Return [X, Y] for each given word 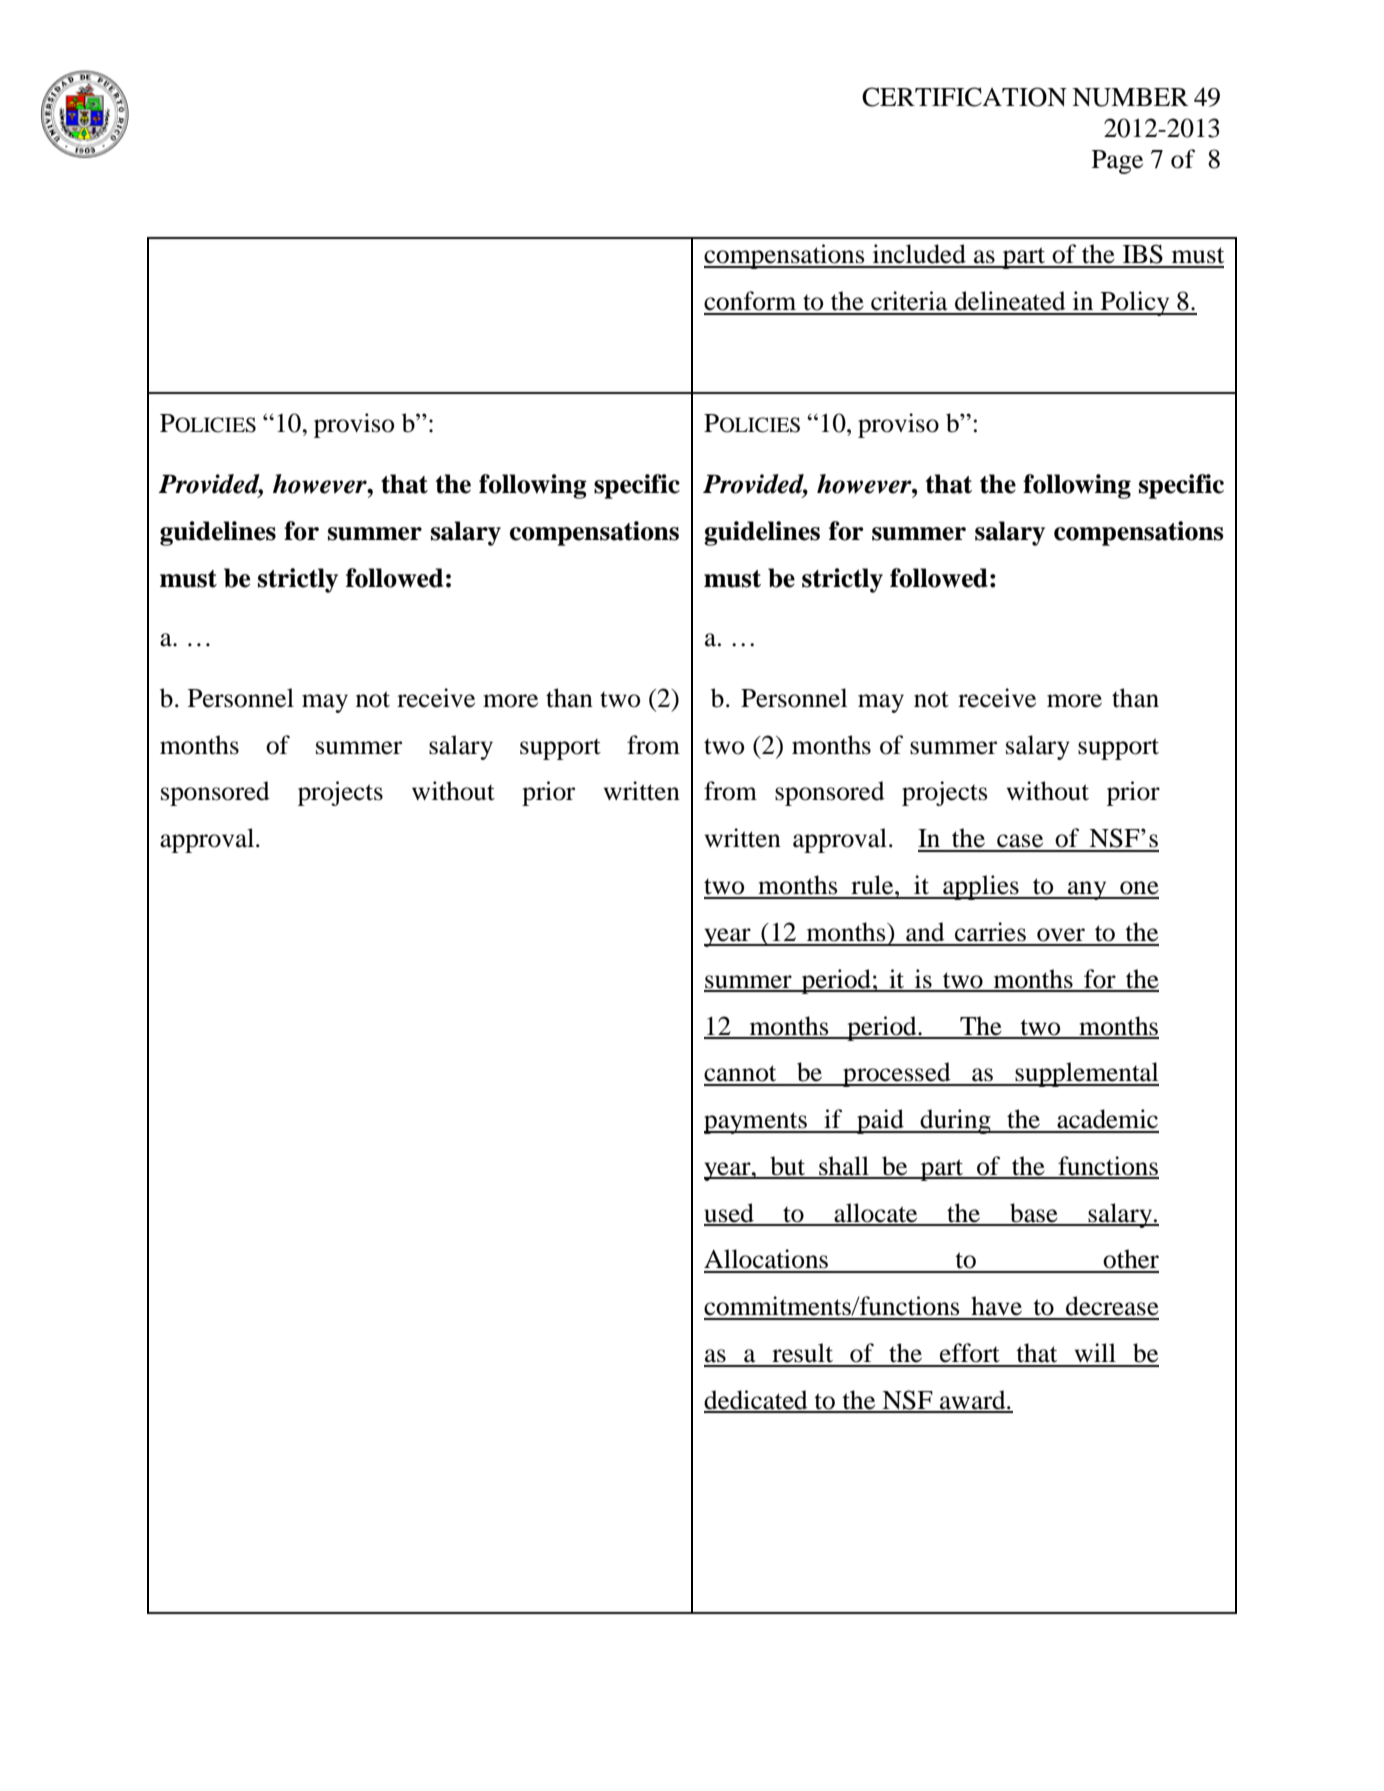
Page [1117, 162]
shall [844, 1167]
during [956, 1121]
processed [897, 1074]
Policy [1135, 303]
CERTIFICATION [964, 97]
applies [981, 887]
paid [880, 1121]
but [788, 1167]
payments [756, 1123]
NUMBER [1130, 97]
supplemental [1086, 1074]
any [1087, 890]
